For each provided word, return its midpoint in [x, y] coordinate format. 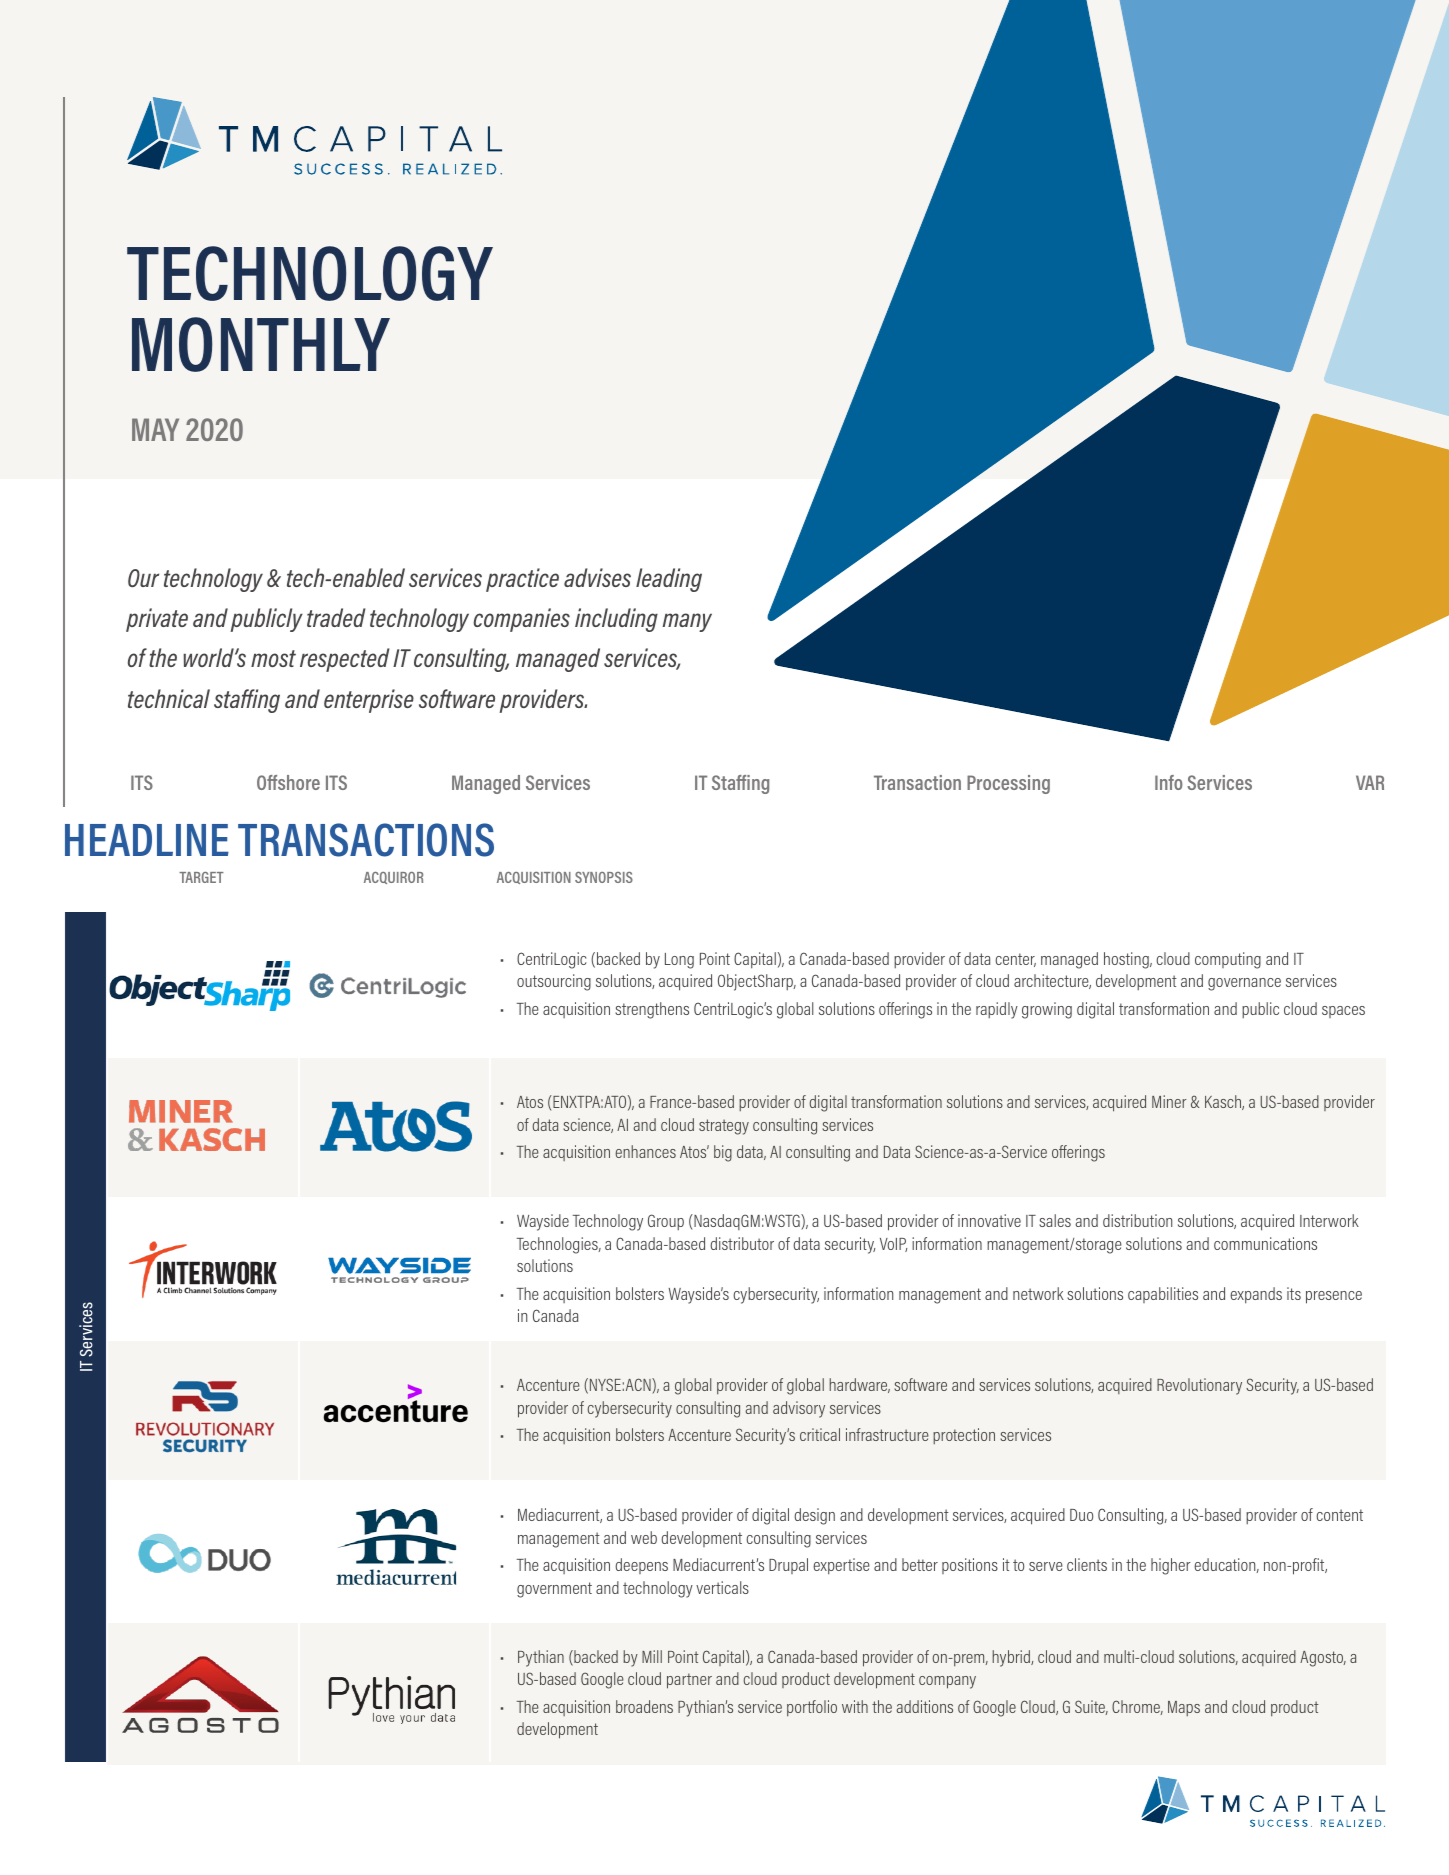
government [554, 1590]
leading [669, 580]
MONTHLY [261, 344]
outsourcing [554, 982]
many [687, 622]
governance [1244, 984]
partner [689, 1681]
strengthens [652, 1010]
